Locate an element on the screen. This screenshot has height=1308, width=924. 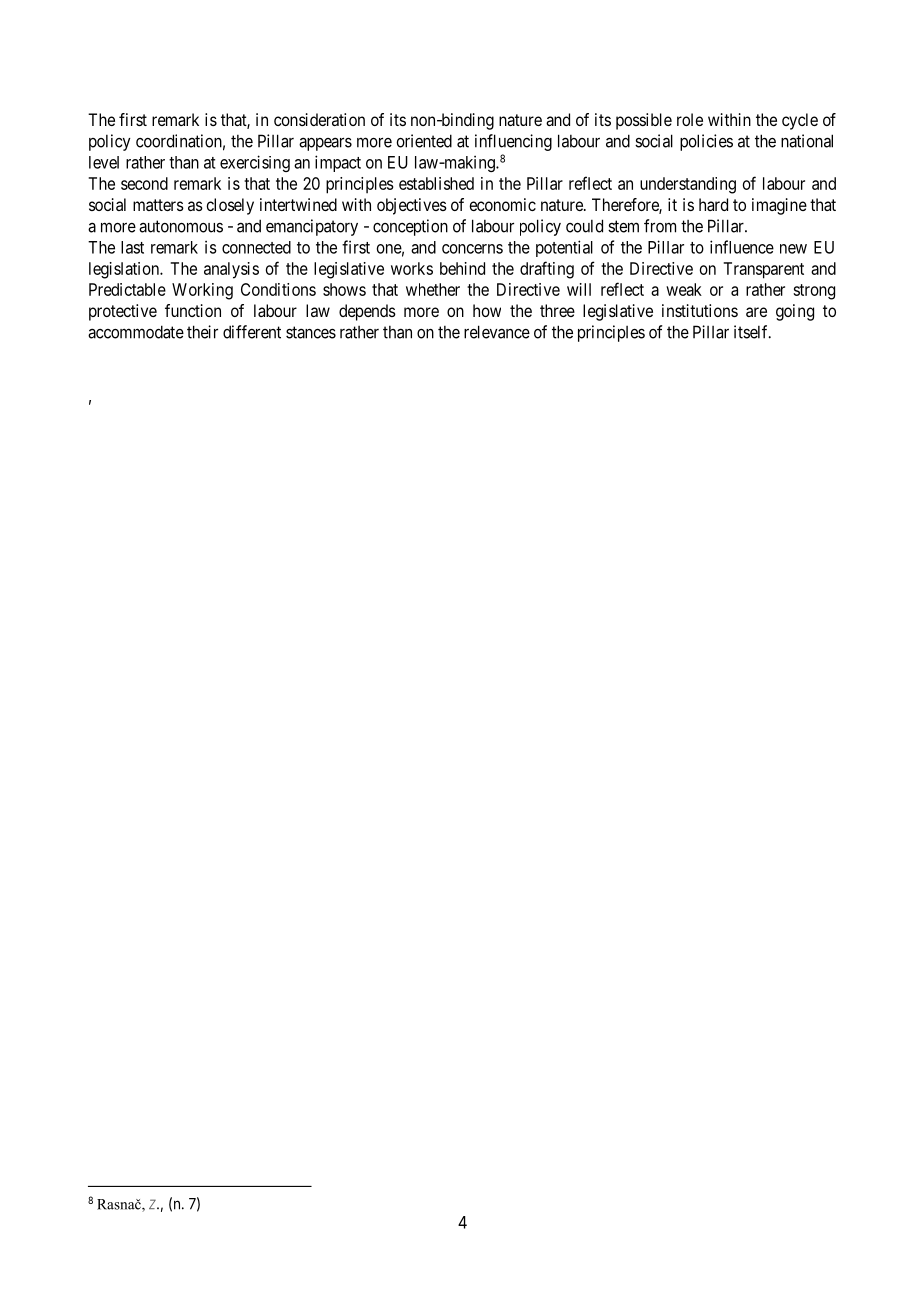
second is located at coordinates (144, 183).
